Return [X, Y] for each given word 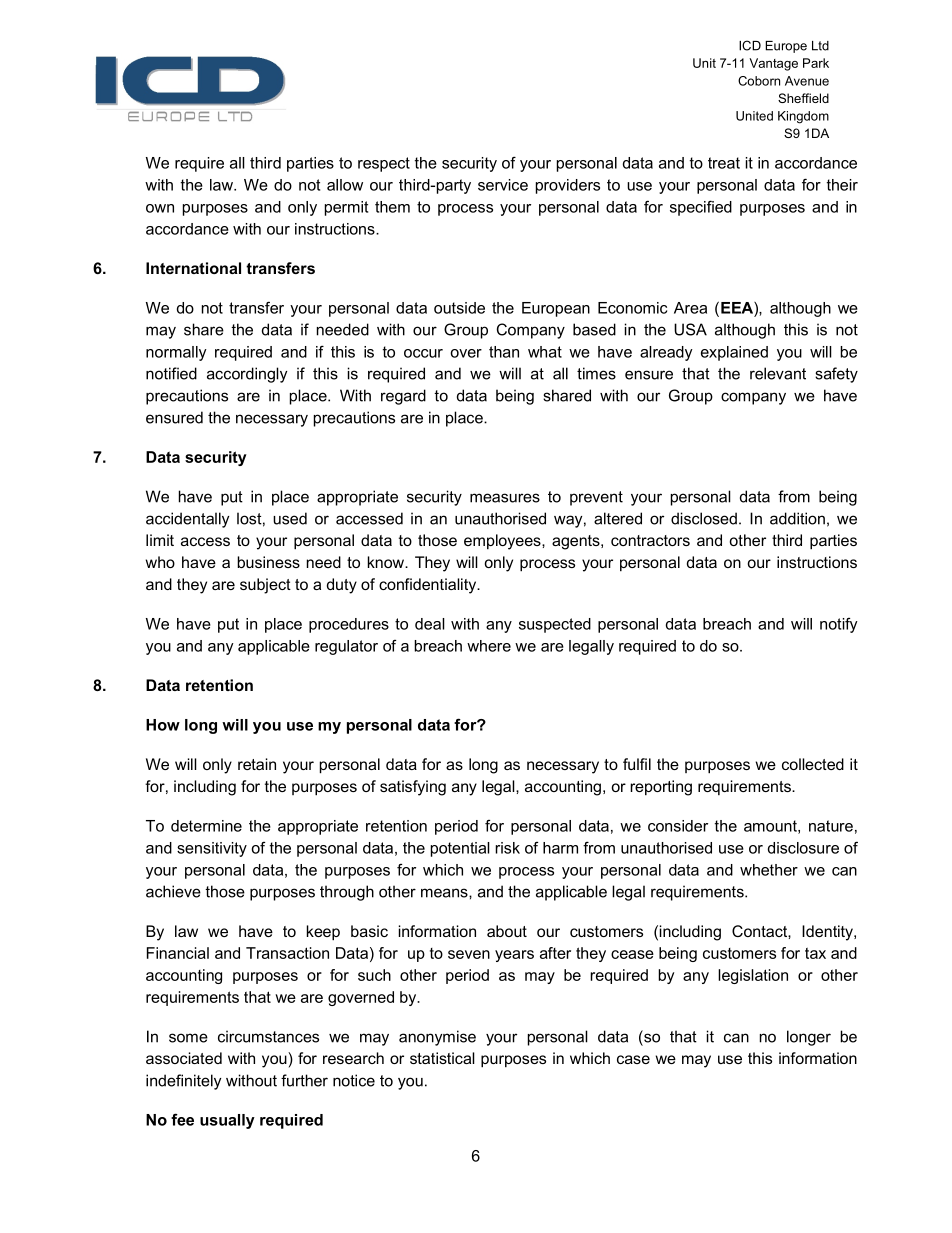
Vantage [773, 64]
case [633, 1059]
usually [227, 1121]
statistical [442, 1058]
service [503, 185]
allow [345, 185]
